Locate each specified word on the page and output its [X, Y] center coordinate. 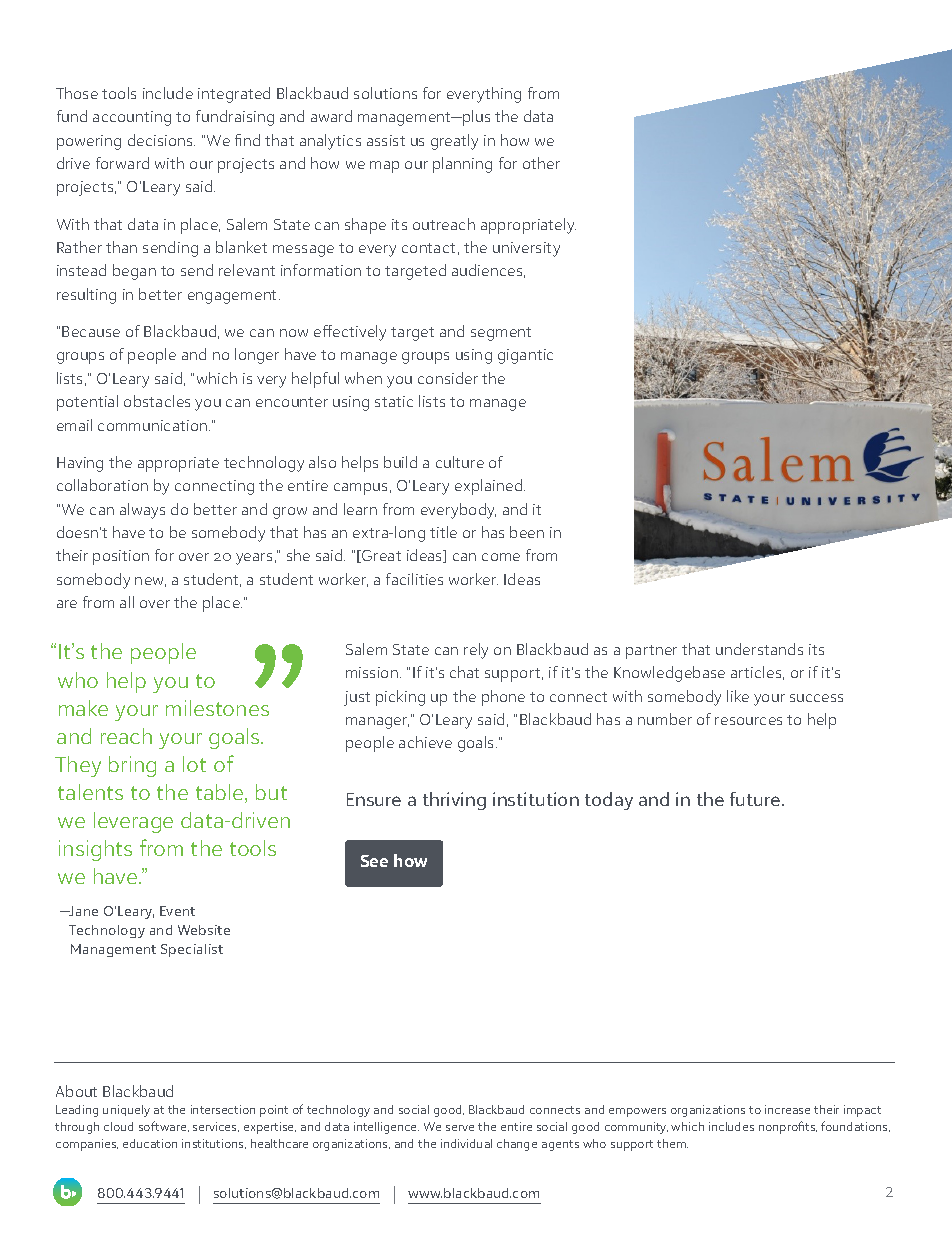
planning [462, 165]
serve [460, 1128]
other [541, 163]
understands [759, 649]
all [127, 602]
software [164, 1126]
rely [476, 651]
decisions [161, 140]
